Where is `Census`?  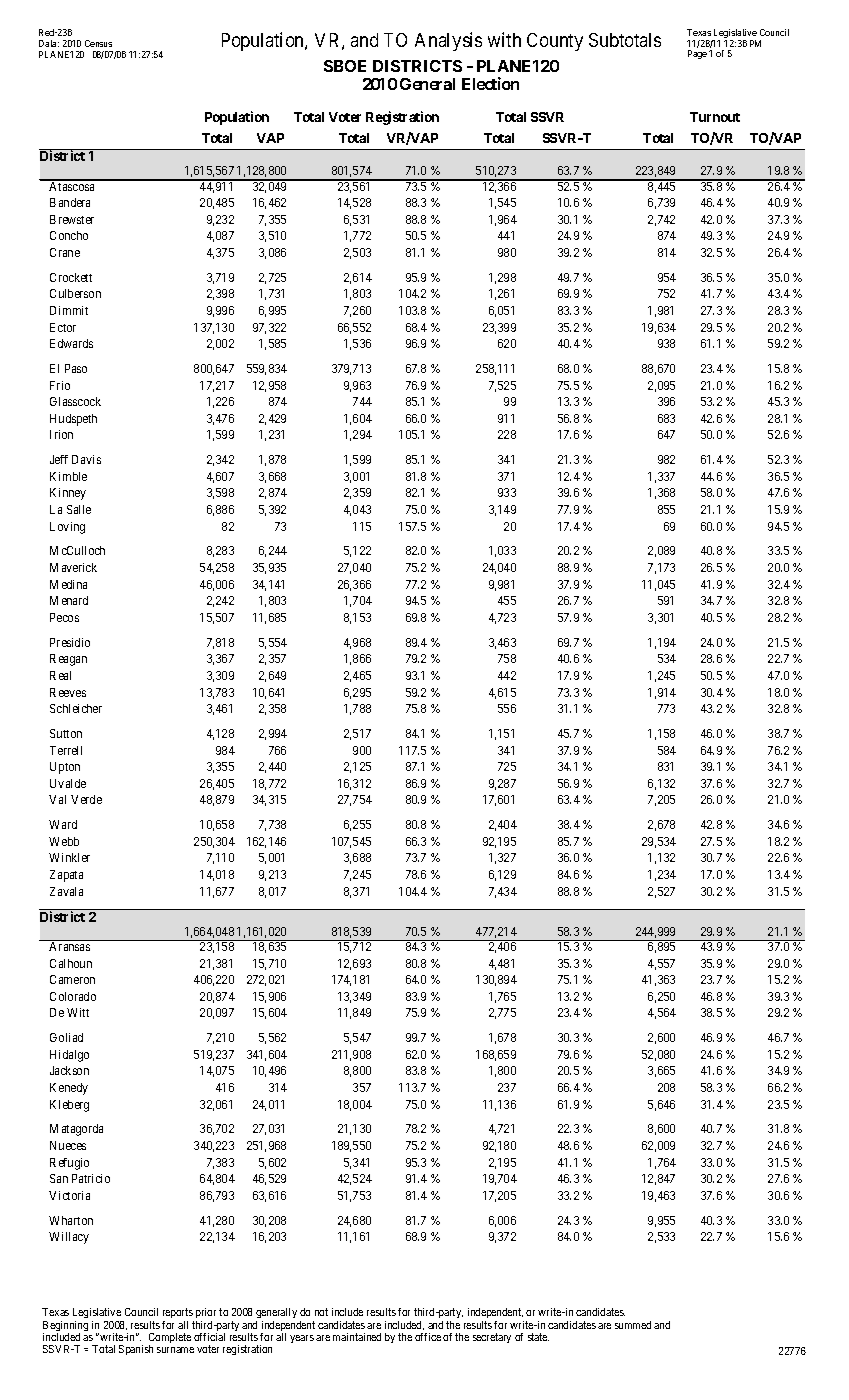
Census is located at coordinates (98, 43).
